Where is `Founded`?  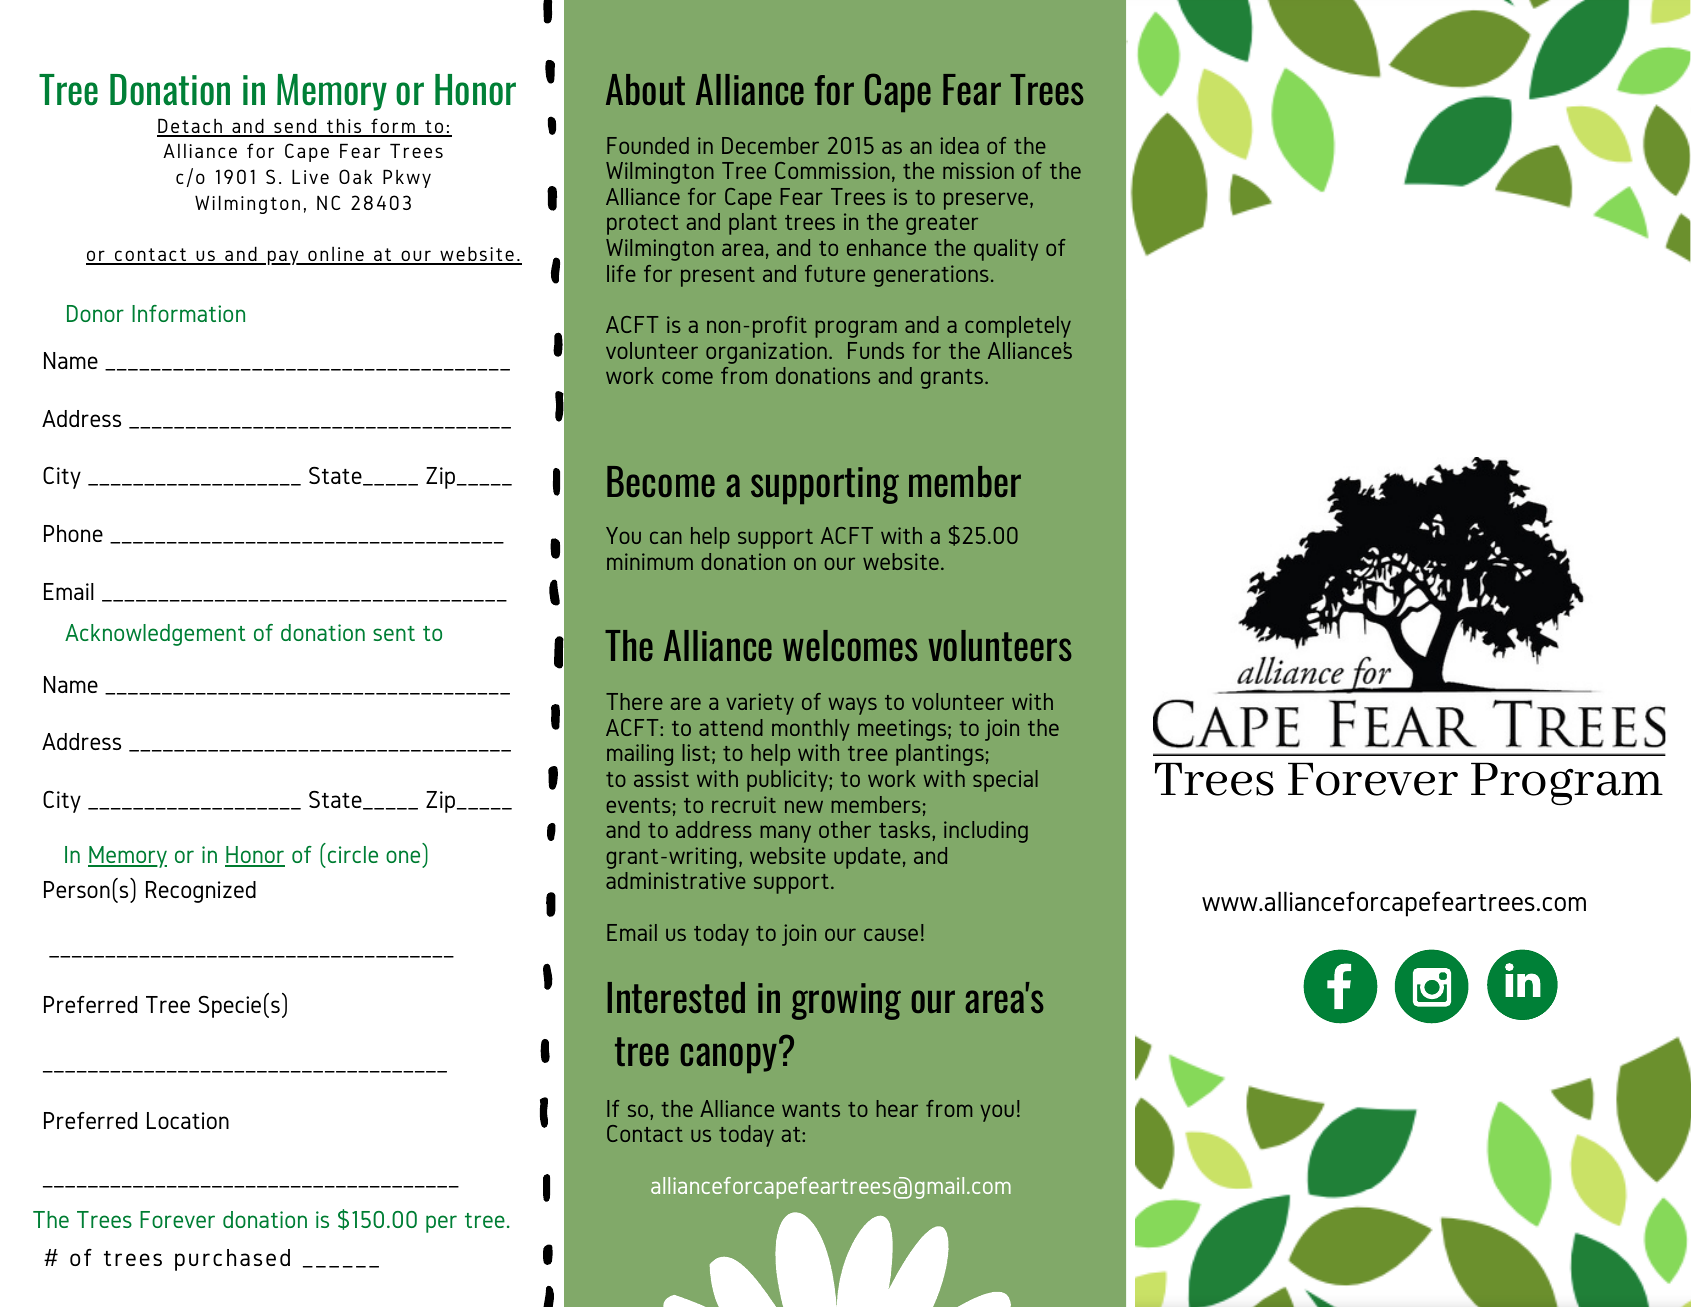
Founded is located at coordinates (648, 145).
